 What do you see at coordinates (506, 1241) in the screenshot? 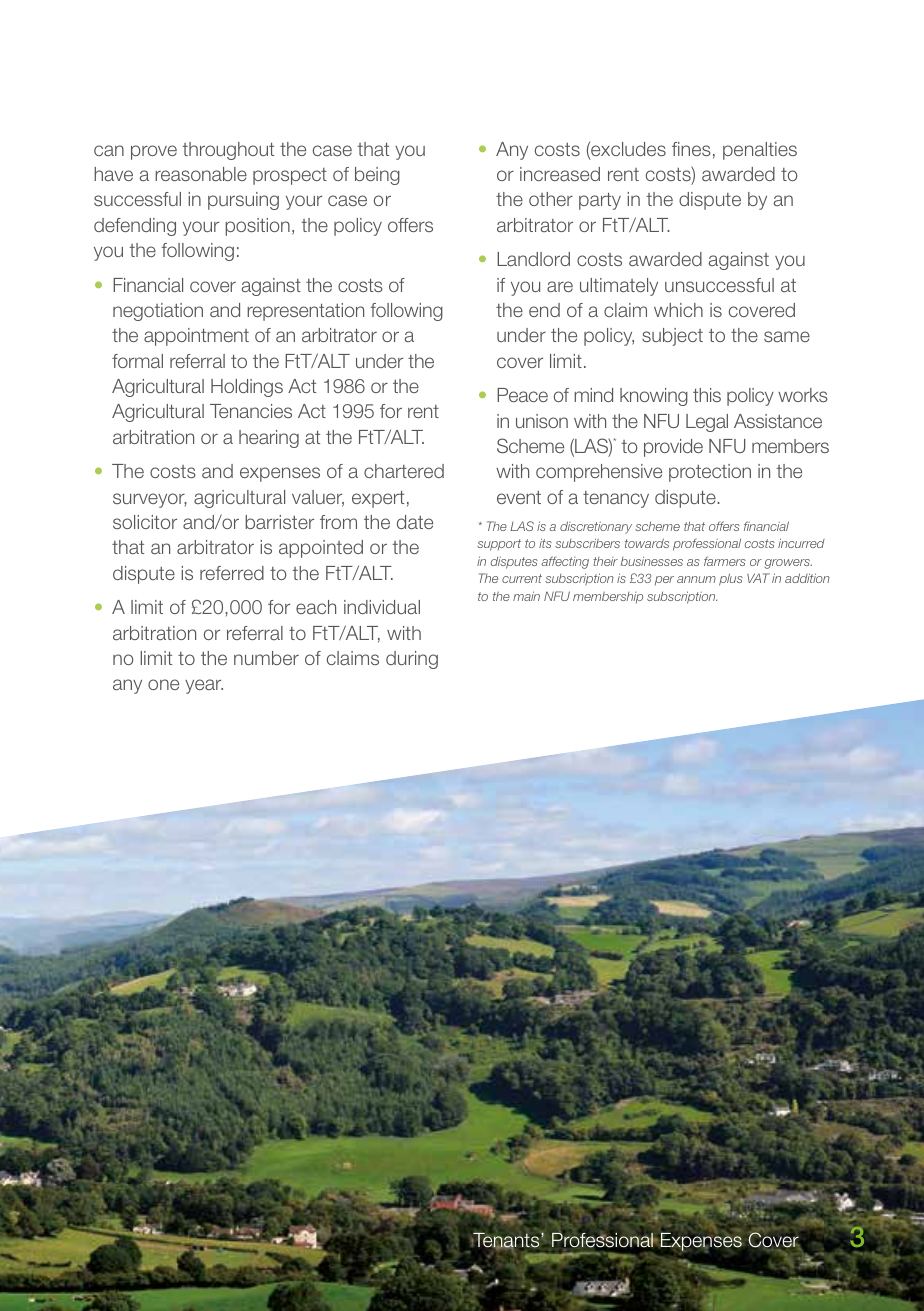
I see `Tenants` at bounding box center [506, 1241].
